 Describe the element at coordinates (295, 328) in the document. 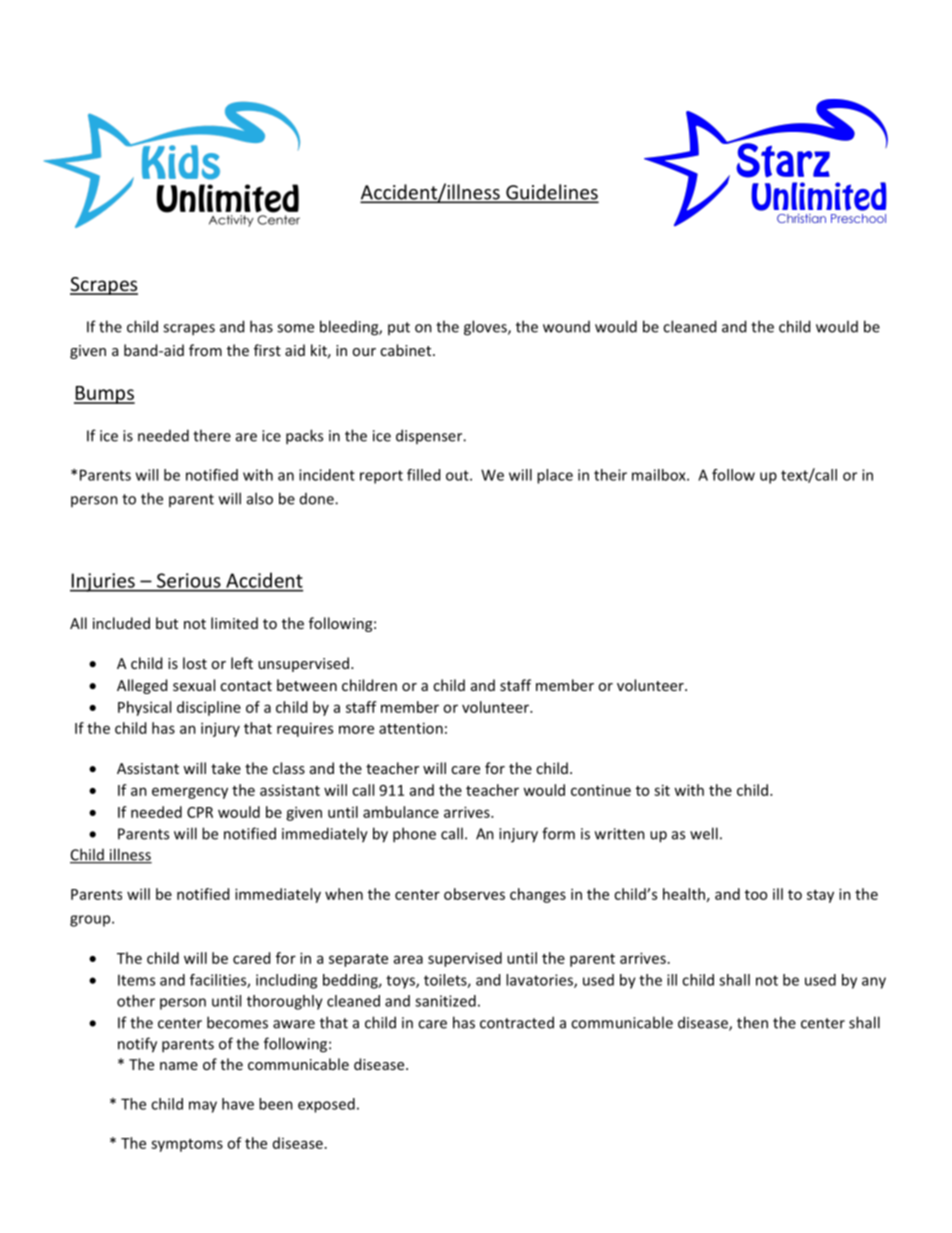

I see `some` at that location.
